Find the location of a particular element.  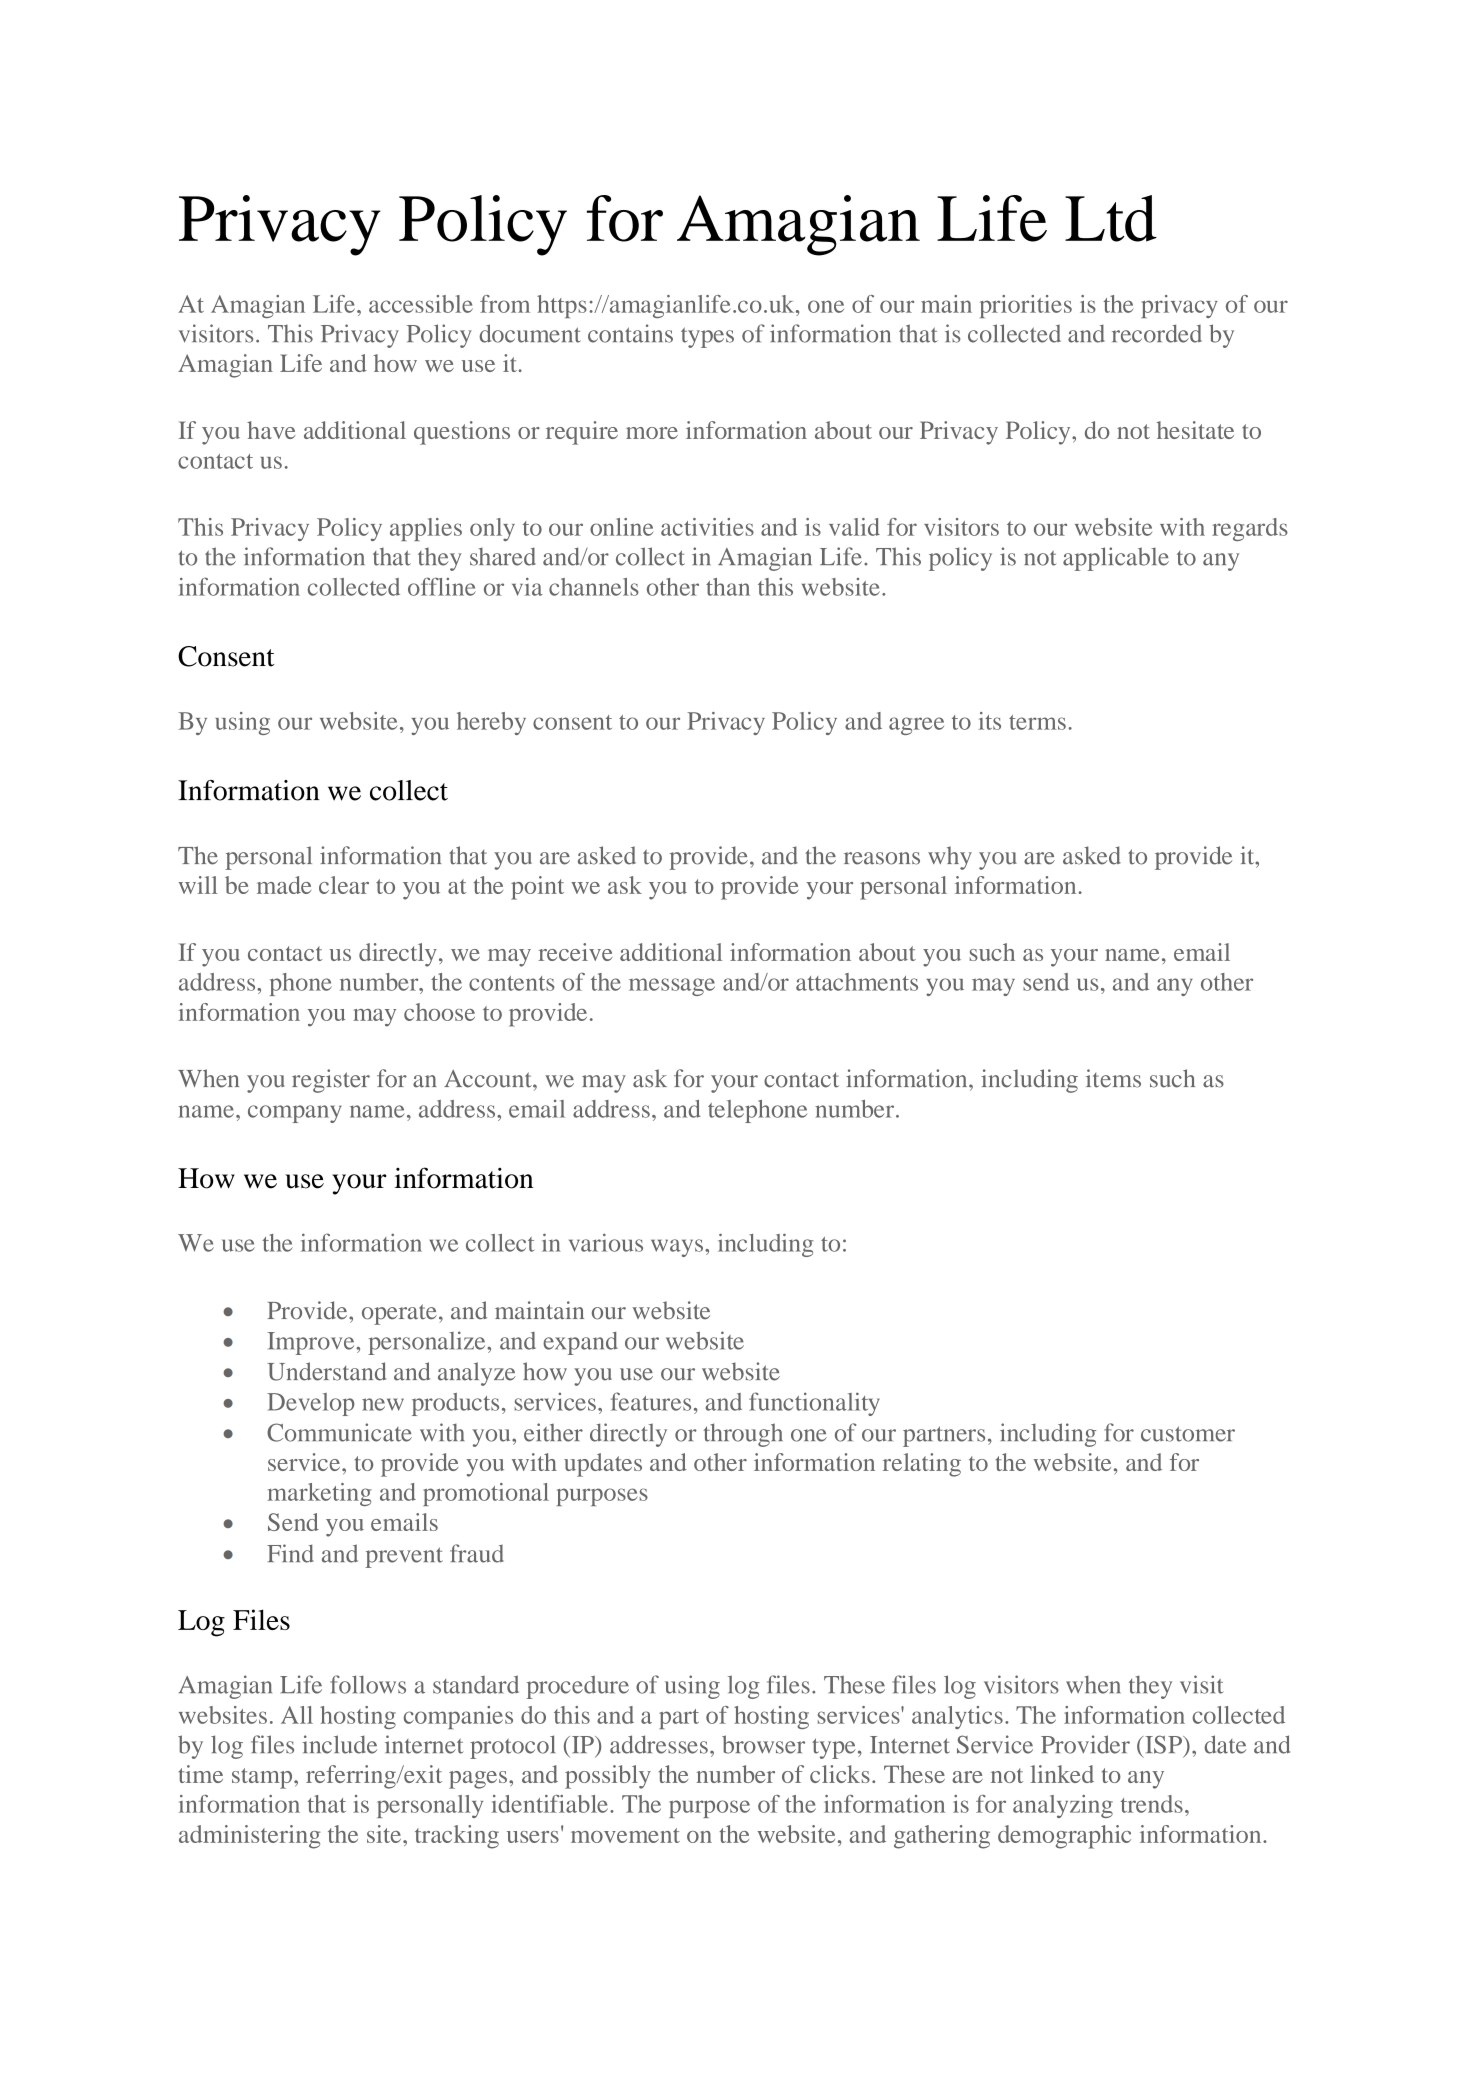

message is located at coordinates (672, 987).
